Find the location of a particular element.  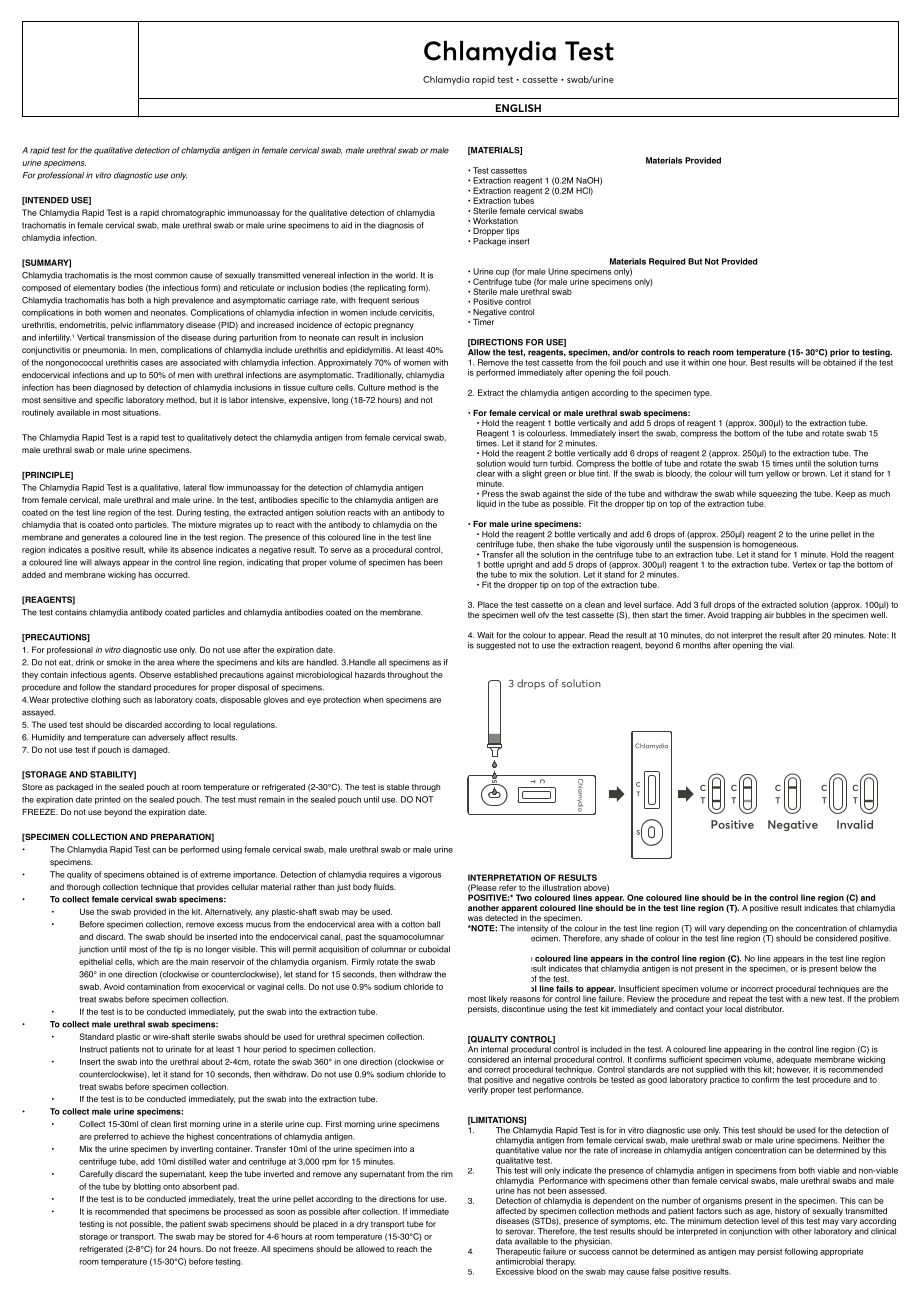

blotting is located at coordinates (147, 1187).
